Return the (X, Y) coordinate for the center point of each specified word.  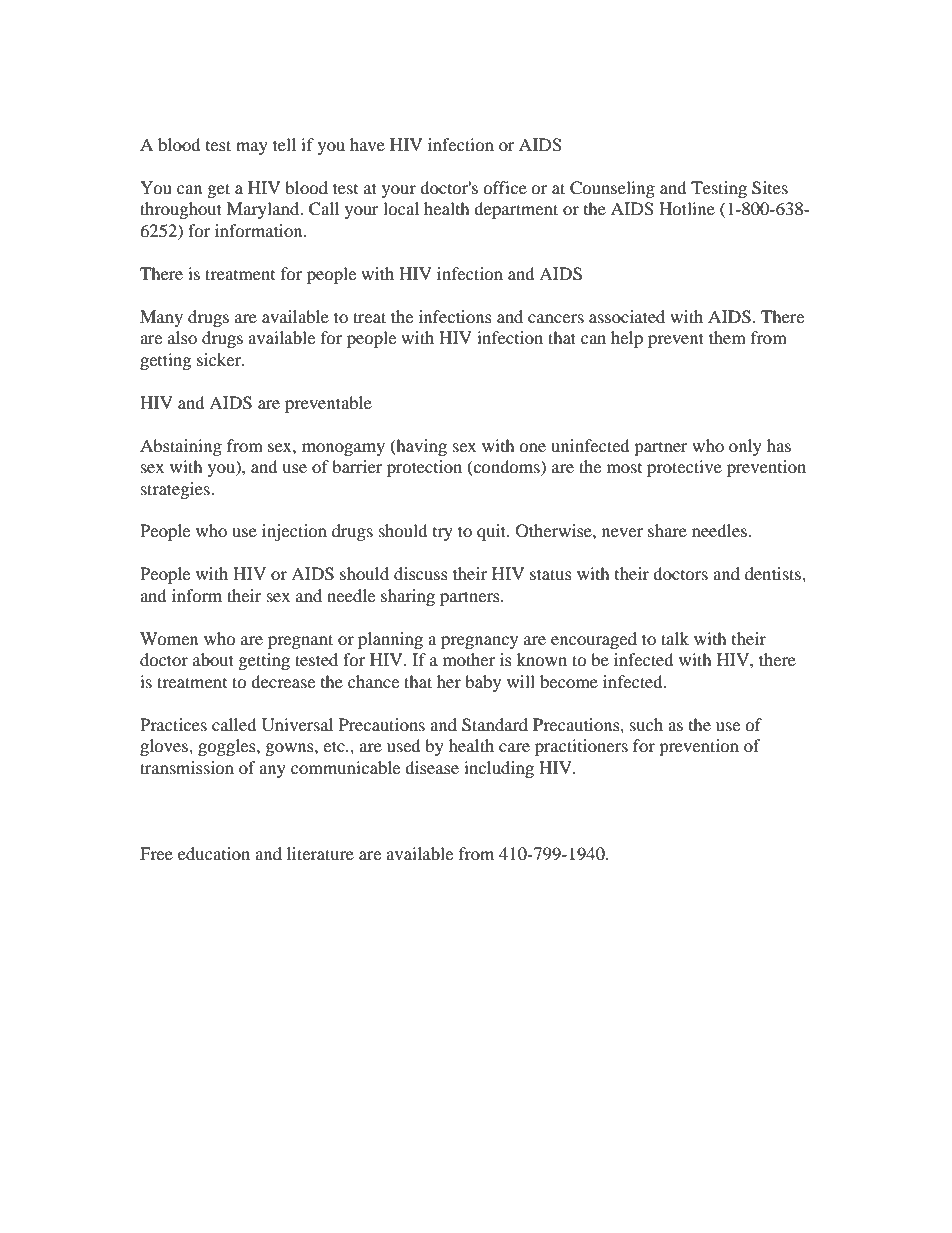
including (499, 769)
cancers (556, 318)
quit (493, 532)
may (252, 148)
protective (684, 468)
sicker (220, 359)
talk (675, 638)
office (505, 187)
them (727, 337)
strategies (176, 490)
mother (469, 659)
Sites (770, 188)
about (213, 659)
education (214, 853)
